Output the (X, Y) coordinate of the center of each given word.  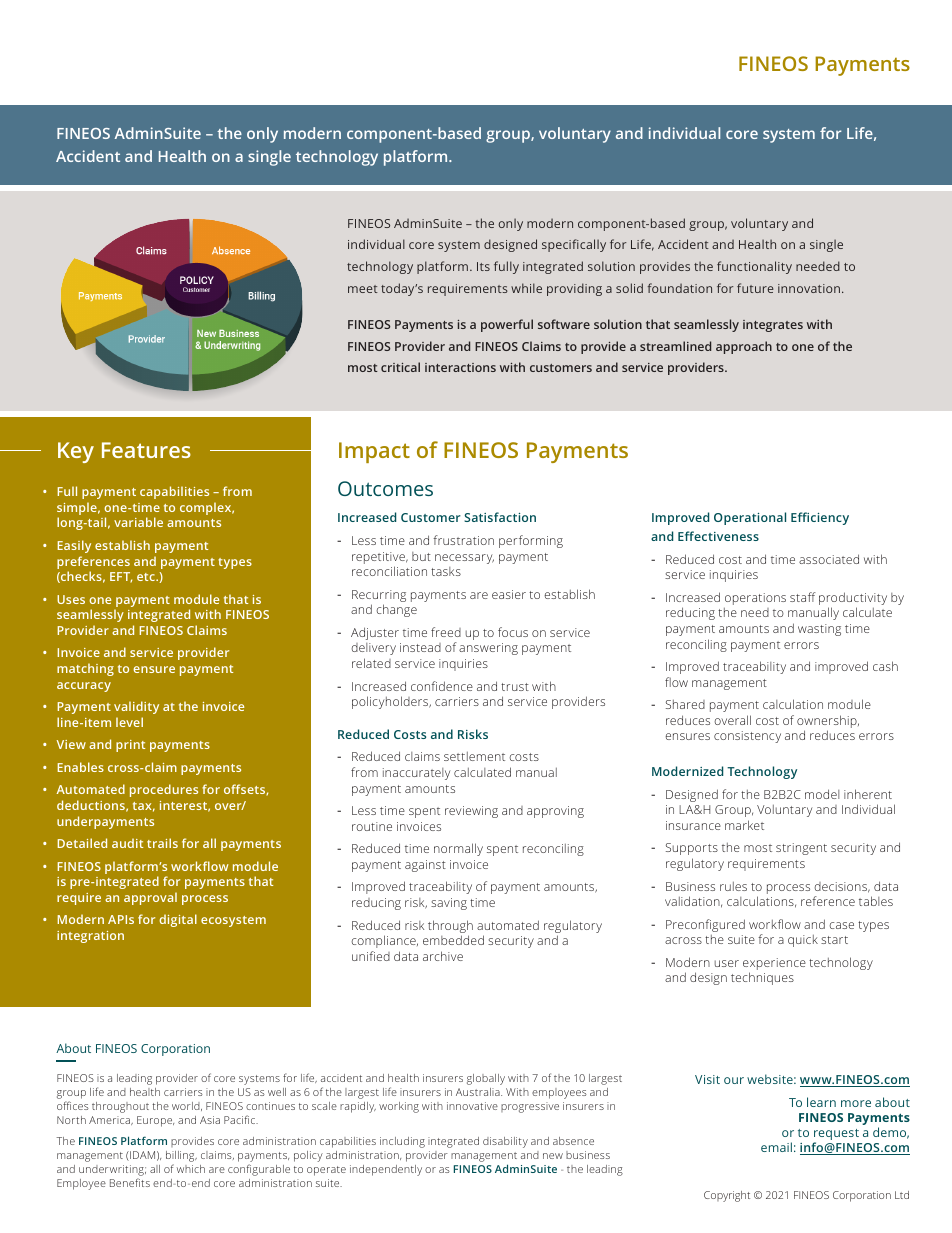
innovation (809, 288)
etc (147, 577)
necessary (464, 559)
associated (829, 559)
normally (458, 849)
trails (162, 843)
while (526, 288)
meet (363, 289)
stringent (801, 849)
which (191, 1169)
